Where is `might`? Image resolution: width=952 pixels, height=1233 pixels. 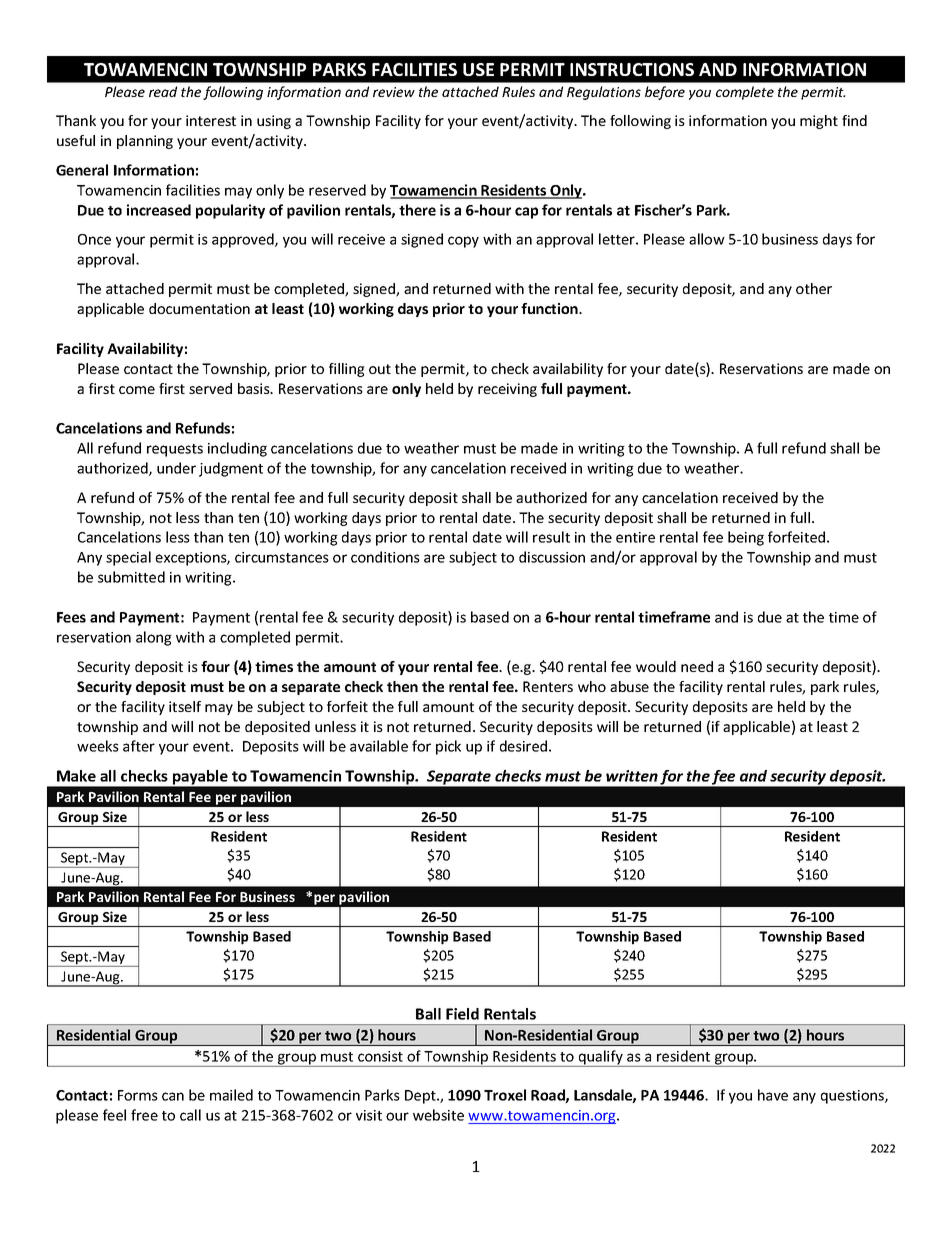 might is located at coordinates (819, 122).
